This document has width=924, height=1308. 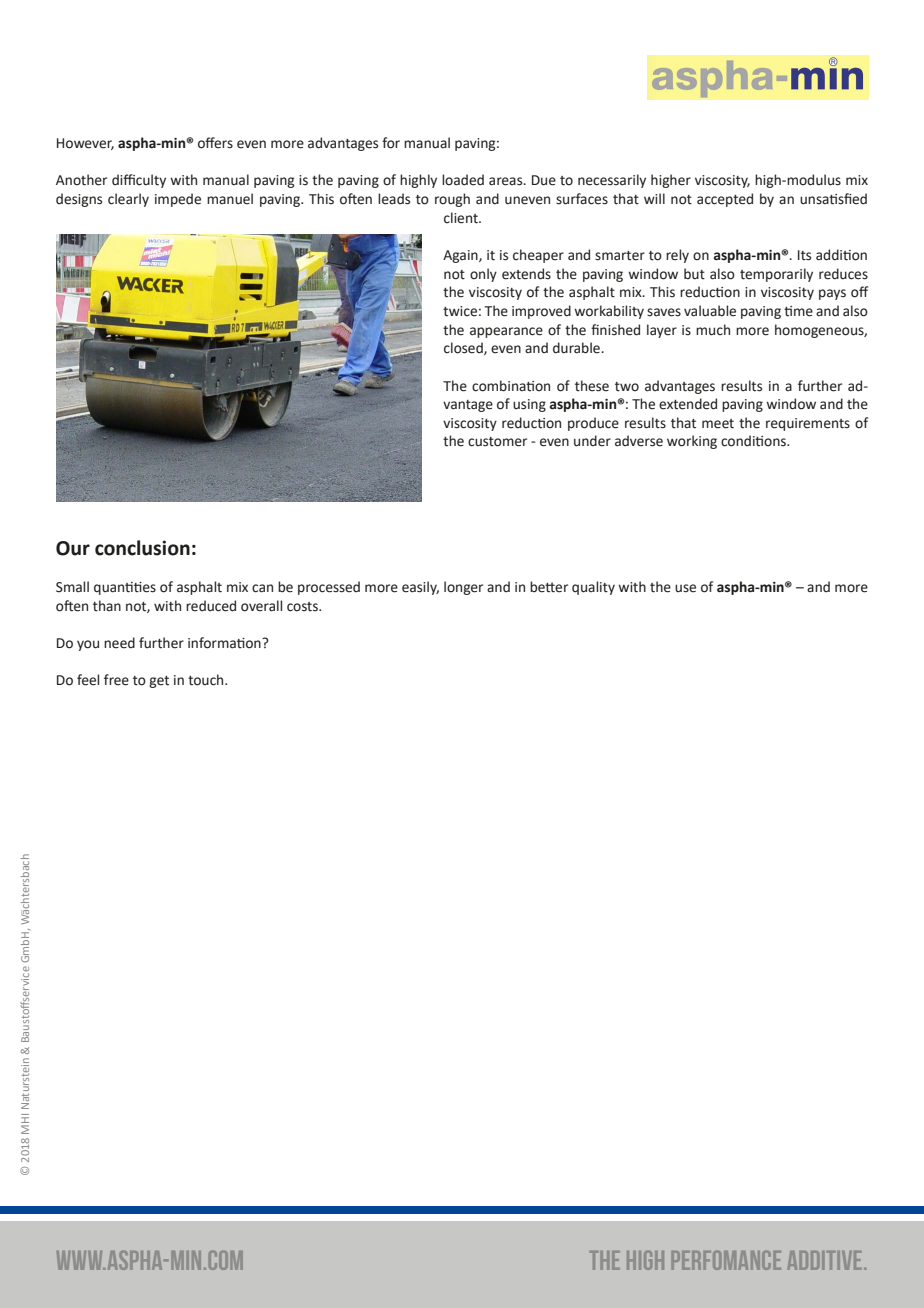 I want to click on difficulty, so click(x=139, y=181).
